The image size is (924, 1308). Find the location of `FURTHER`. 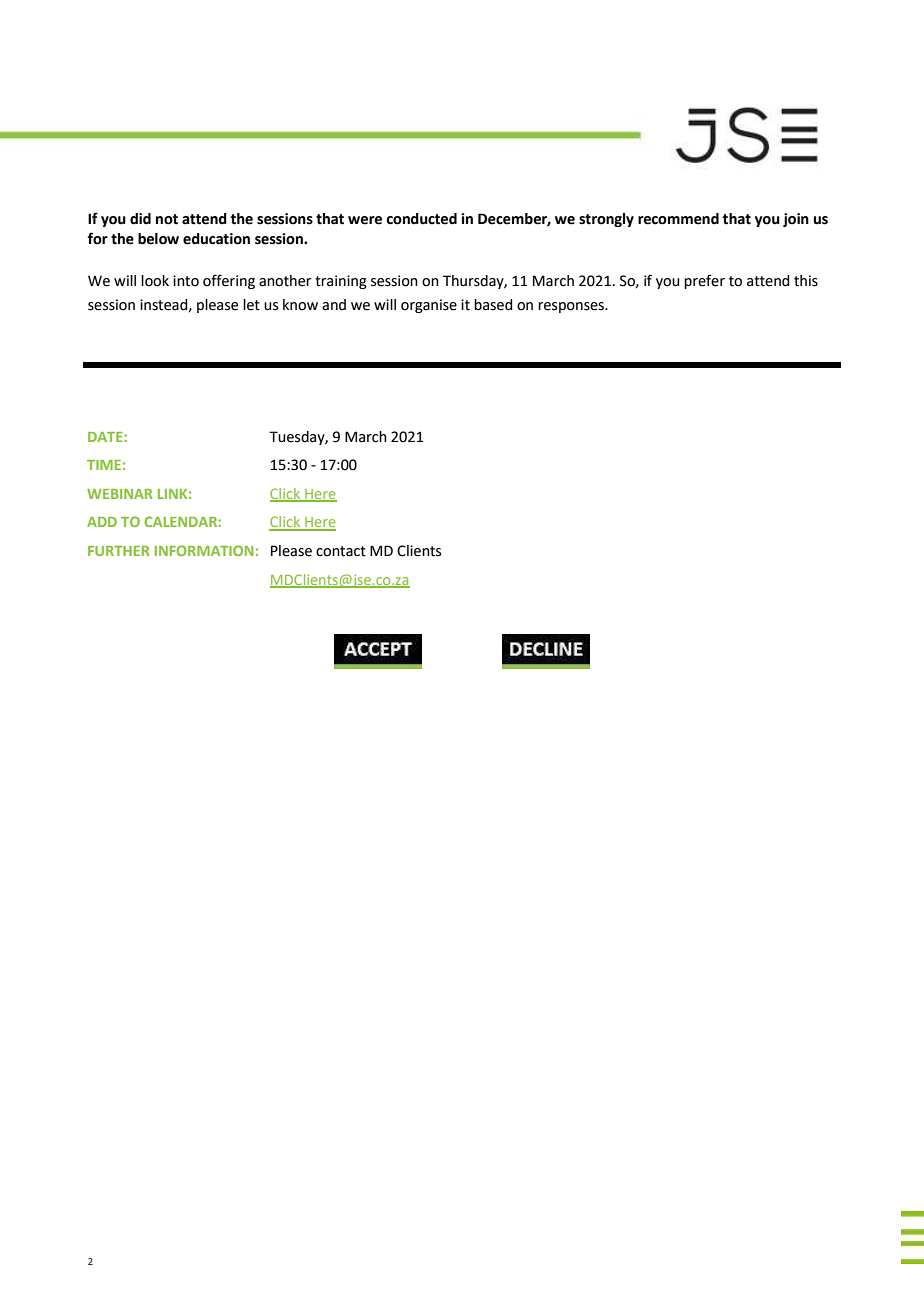

FURTHER is located at coordinates (119, 551).
